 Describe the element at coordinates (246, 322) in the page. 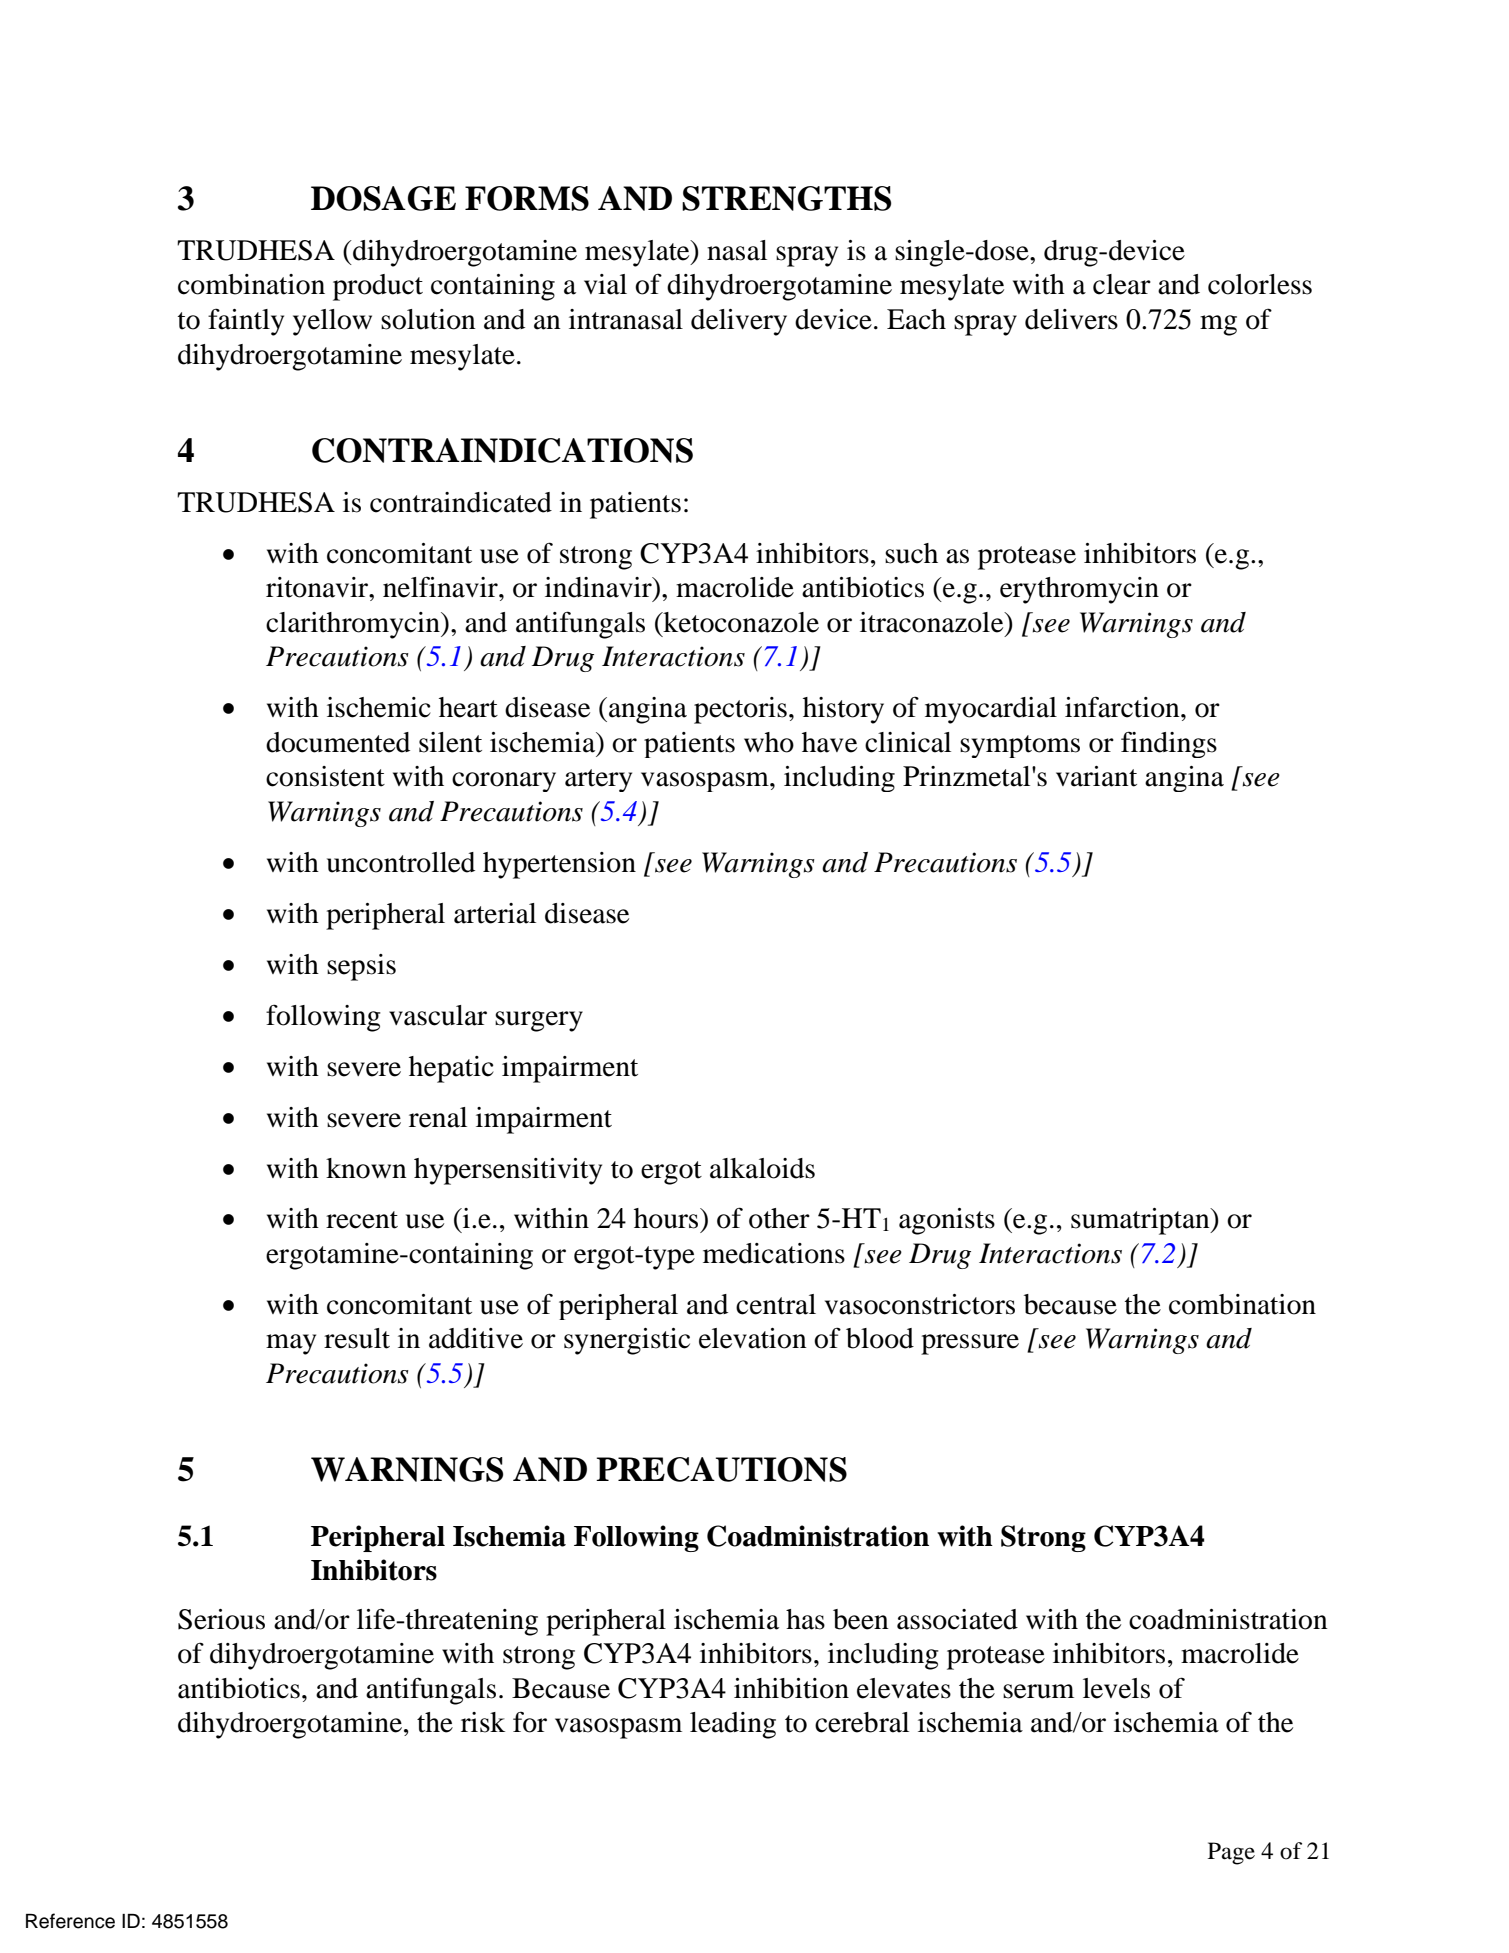

I see `faintly` at that location.
